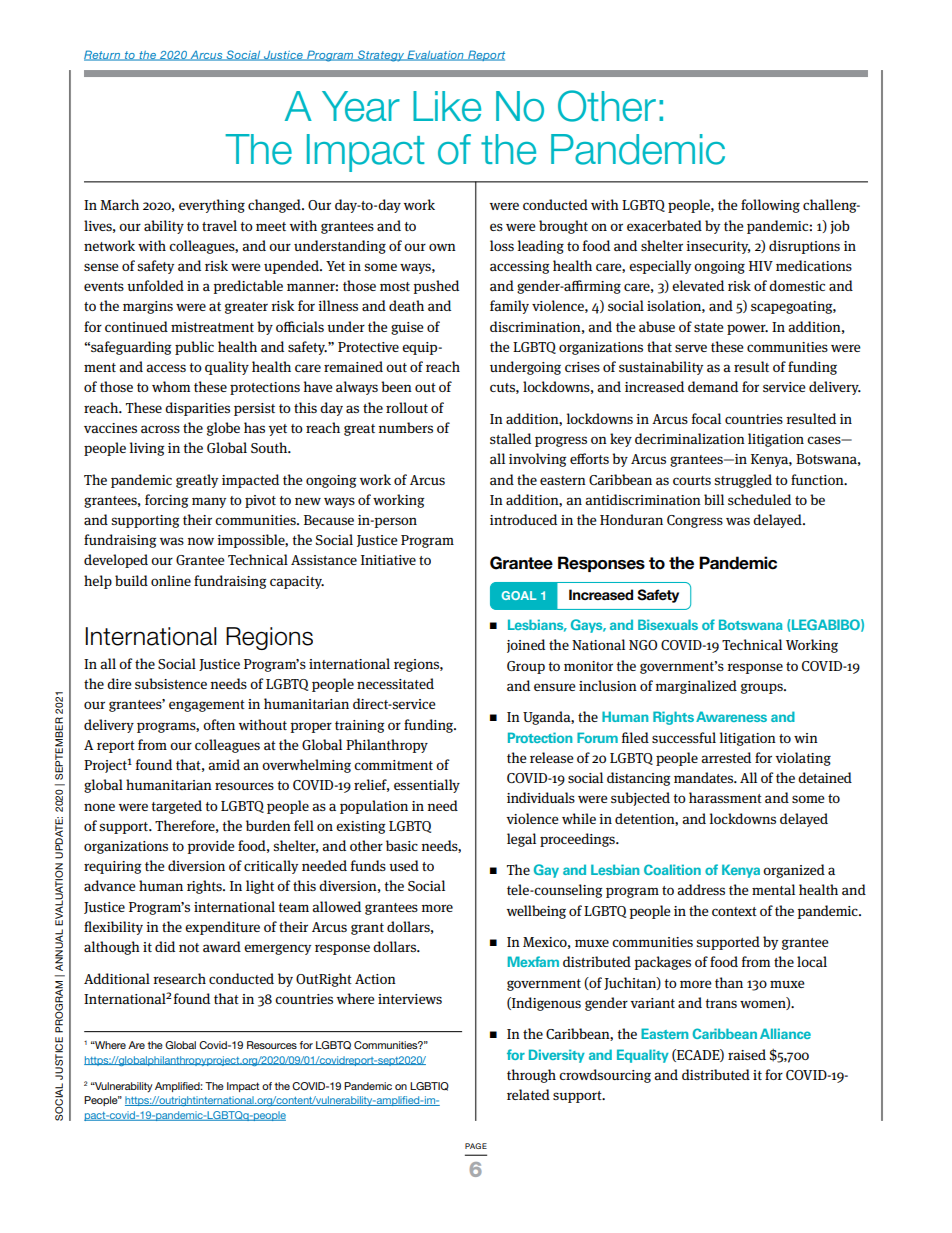  I want to click on stalled, so click(510, 439).
